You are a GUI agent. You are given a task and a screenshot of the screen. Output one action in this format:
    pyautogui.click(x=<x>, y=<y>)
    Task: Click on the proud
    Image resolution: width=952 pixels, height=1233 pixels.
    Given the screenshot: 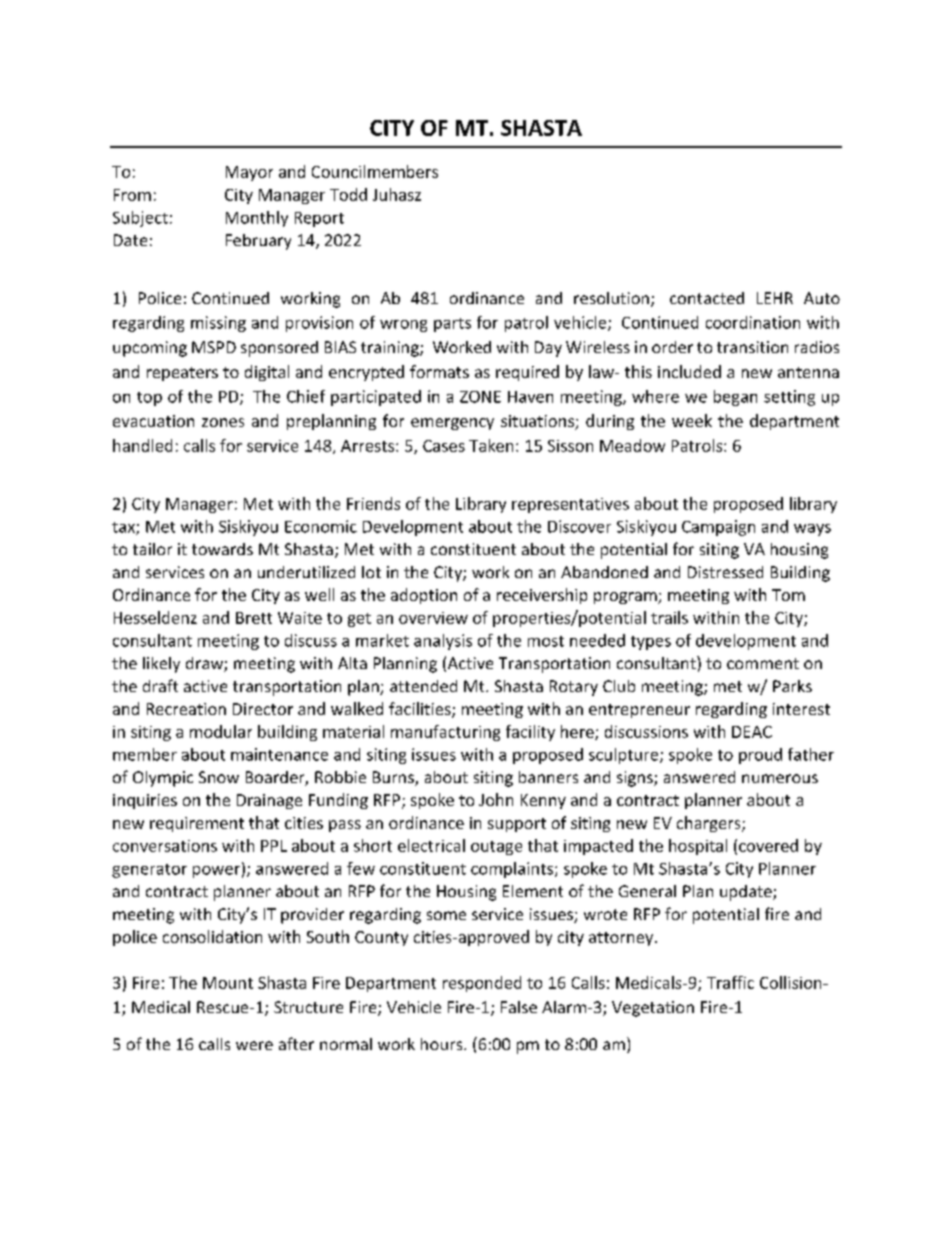 What is the action you would take?
    pyautogui.click(x=760, y=756)
